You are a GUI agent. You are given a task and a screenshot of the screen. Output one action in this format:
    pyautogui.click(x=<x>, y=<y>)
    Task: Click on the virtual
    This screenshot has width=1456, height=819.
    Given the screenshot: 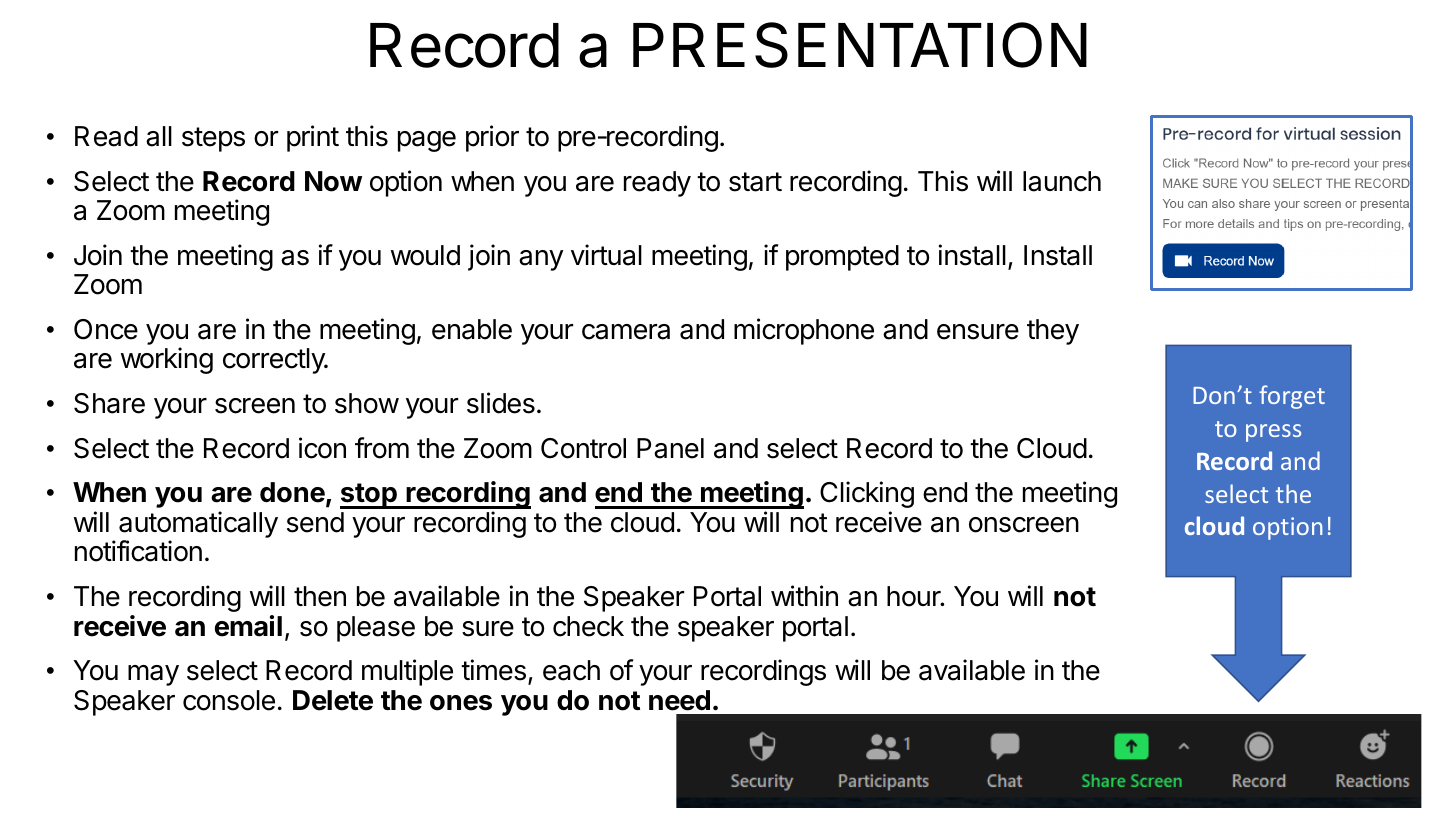 What is the action you would take?
    pyautogui.click(x=606, y=255)
